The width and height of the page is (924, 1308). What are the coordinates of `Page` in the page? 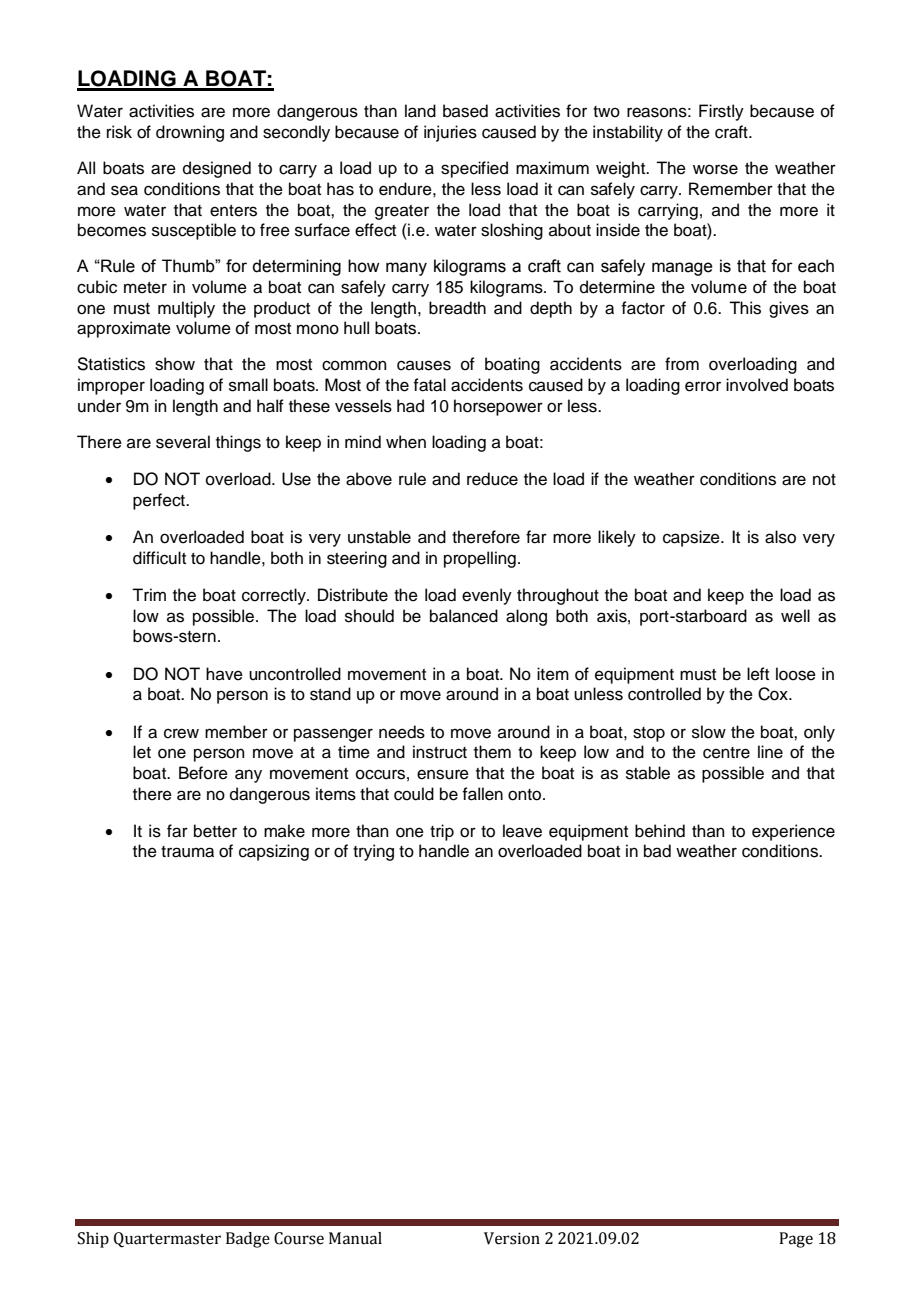 It's located at (796, 1240).
